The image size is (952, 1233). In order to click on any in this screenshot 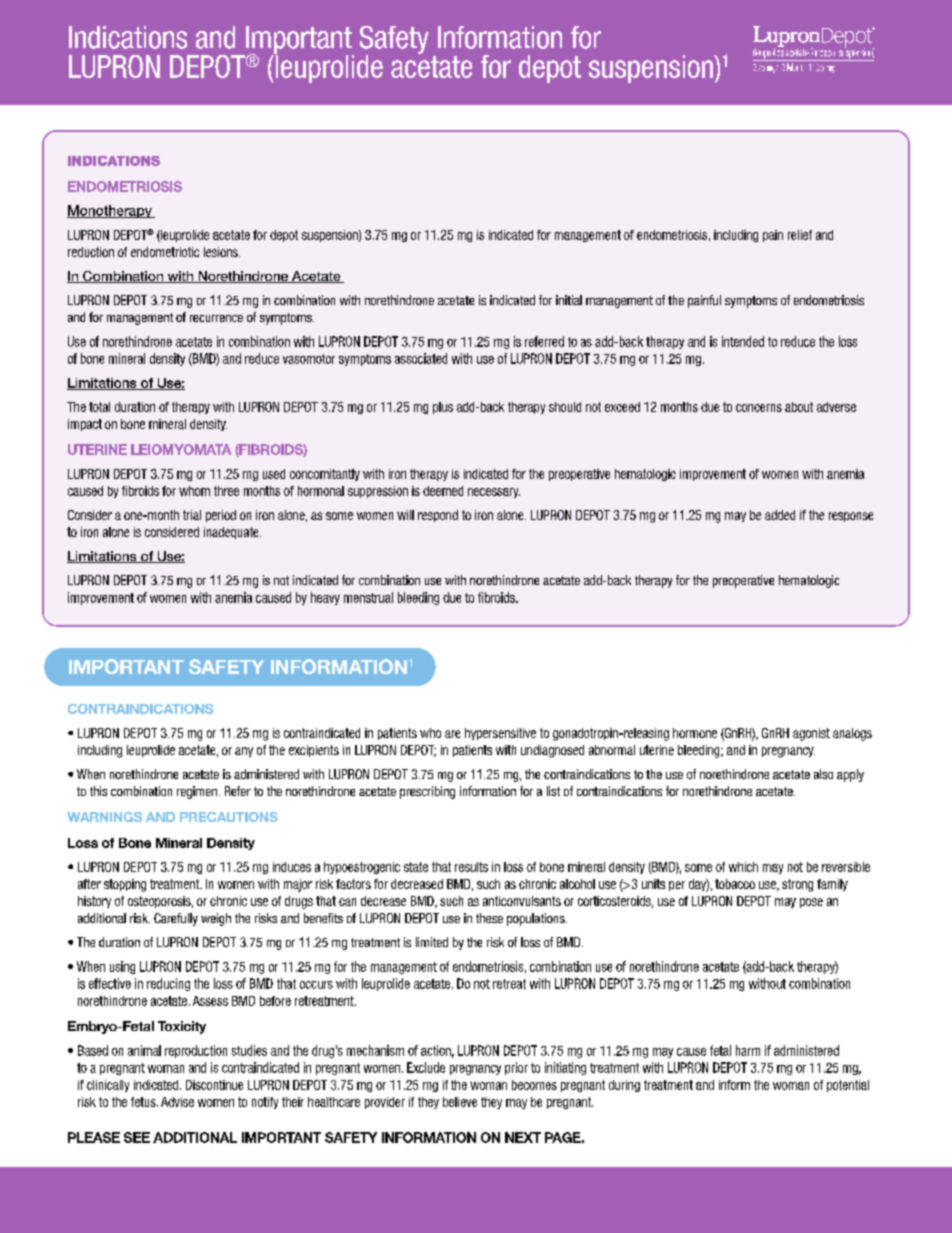, I will do `click(244, 752)`.
